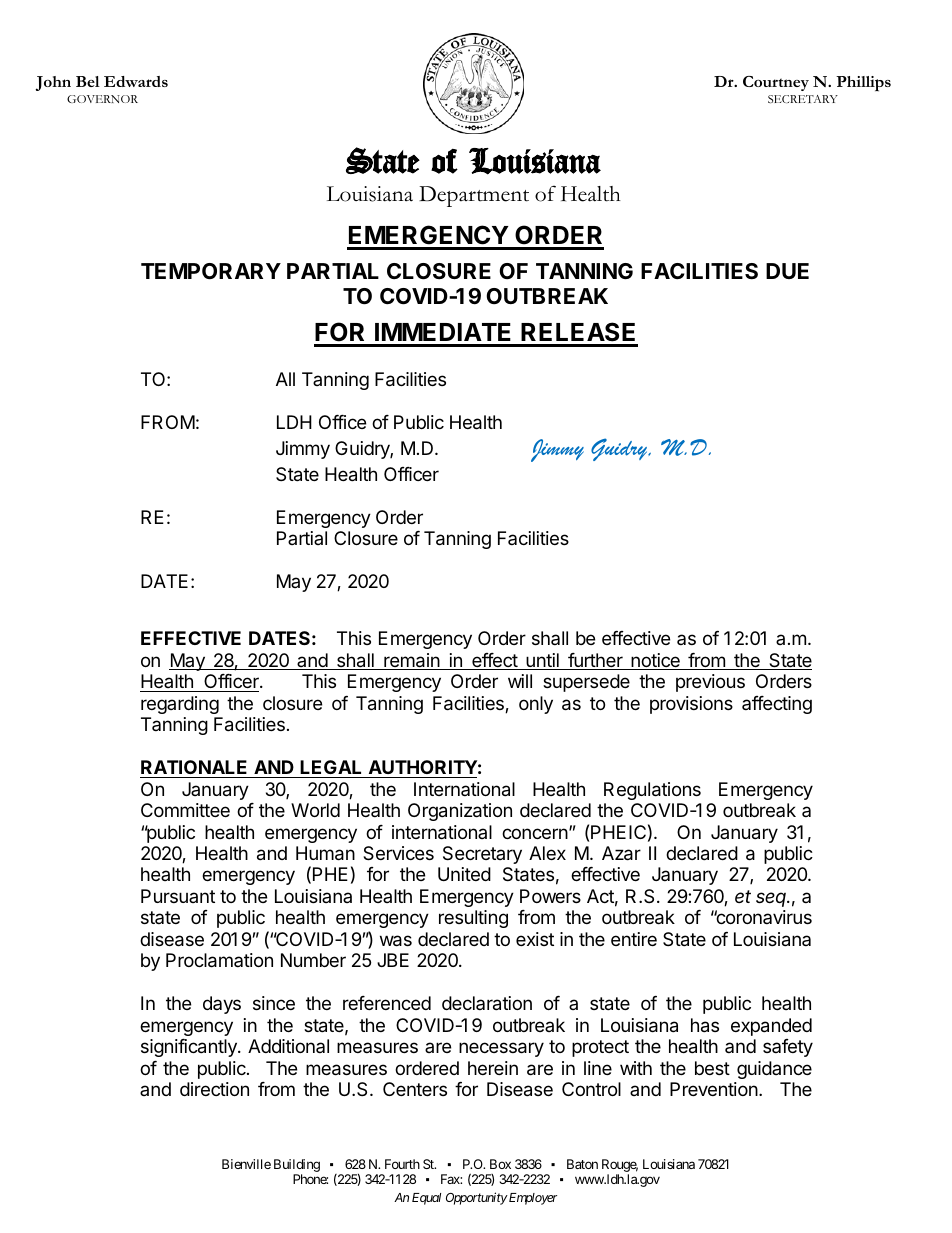 This image has height=1233, width=952. I want to click on direction, so click(214, 1089).
